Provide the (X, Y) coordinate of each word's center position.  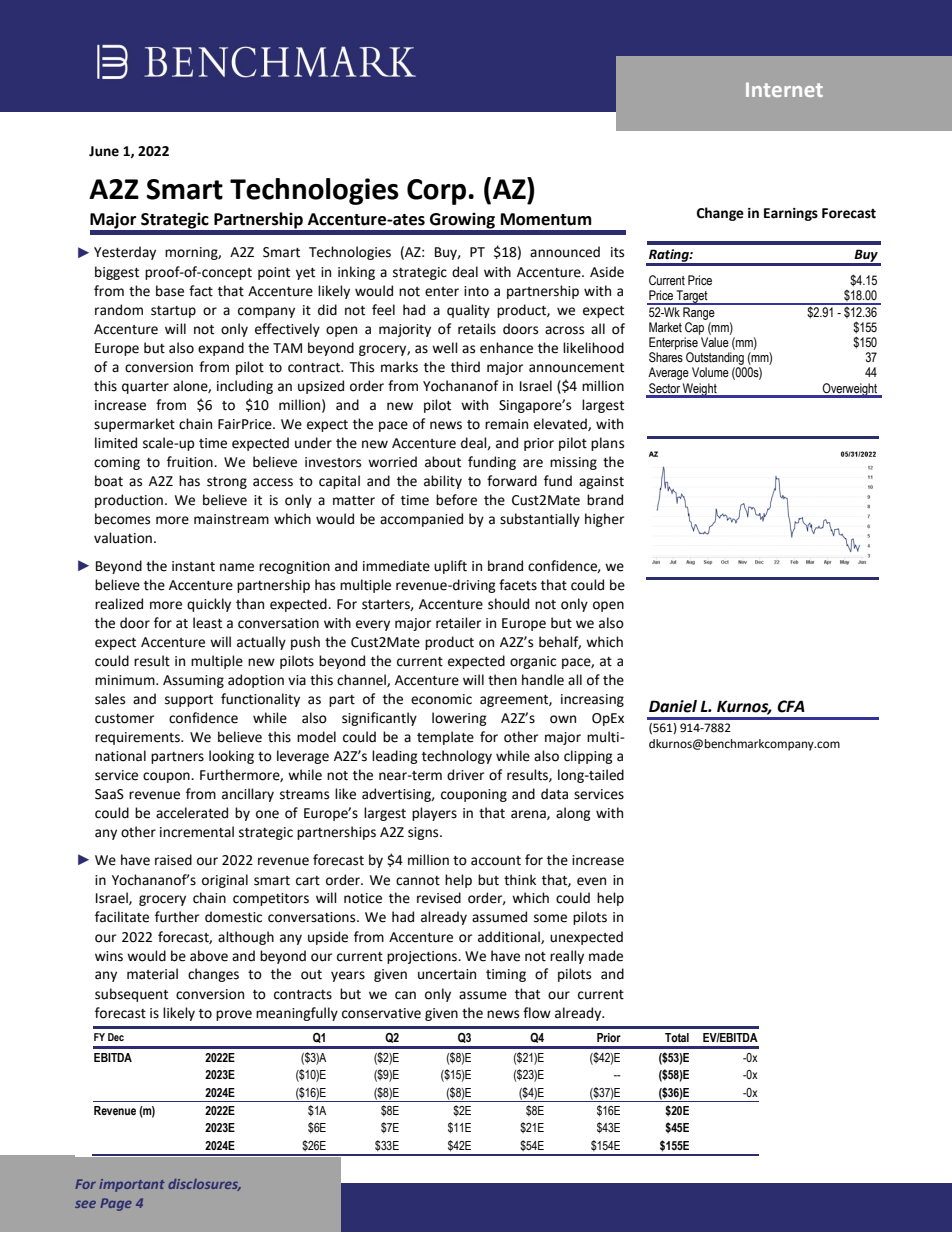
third (465, 367)
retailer (458, 623)
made (606, 956)
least (207, 623)
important (132, 1185)
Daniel (673, 706)
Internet (784, 89)
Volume (710, 372)
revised (439, 898)
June (104, 151)
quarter (145, 388)
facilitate (122, 917)
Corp (438, 192)
